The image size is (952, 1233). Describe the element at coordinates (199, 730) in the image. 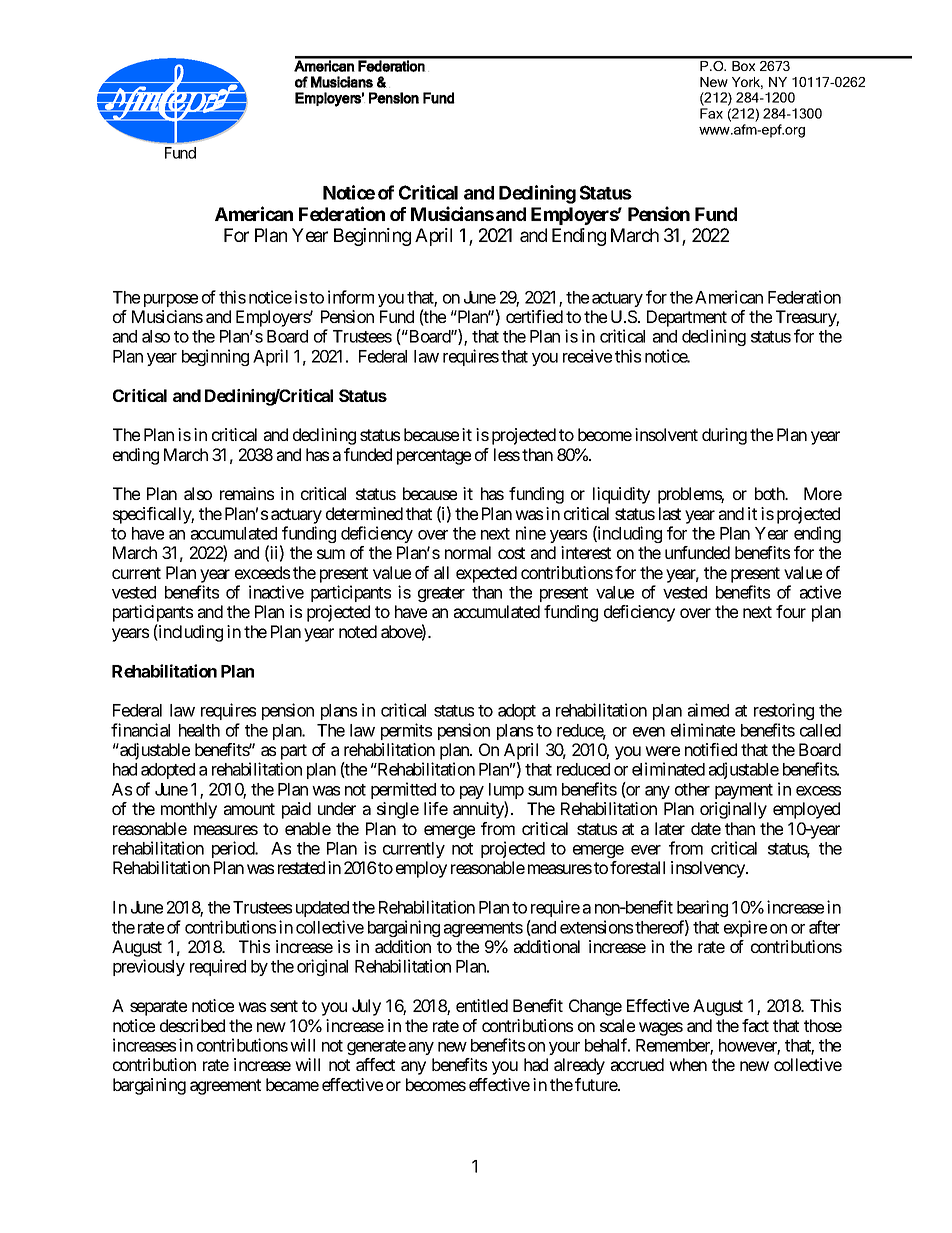

I see `health` at that location.
